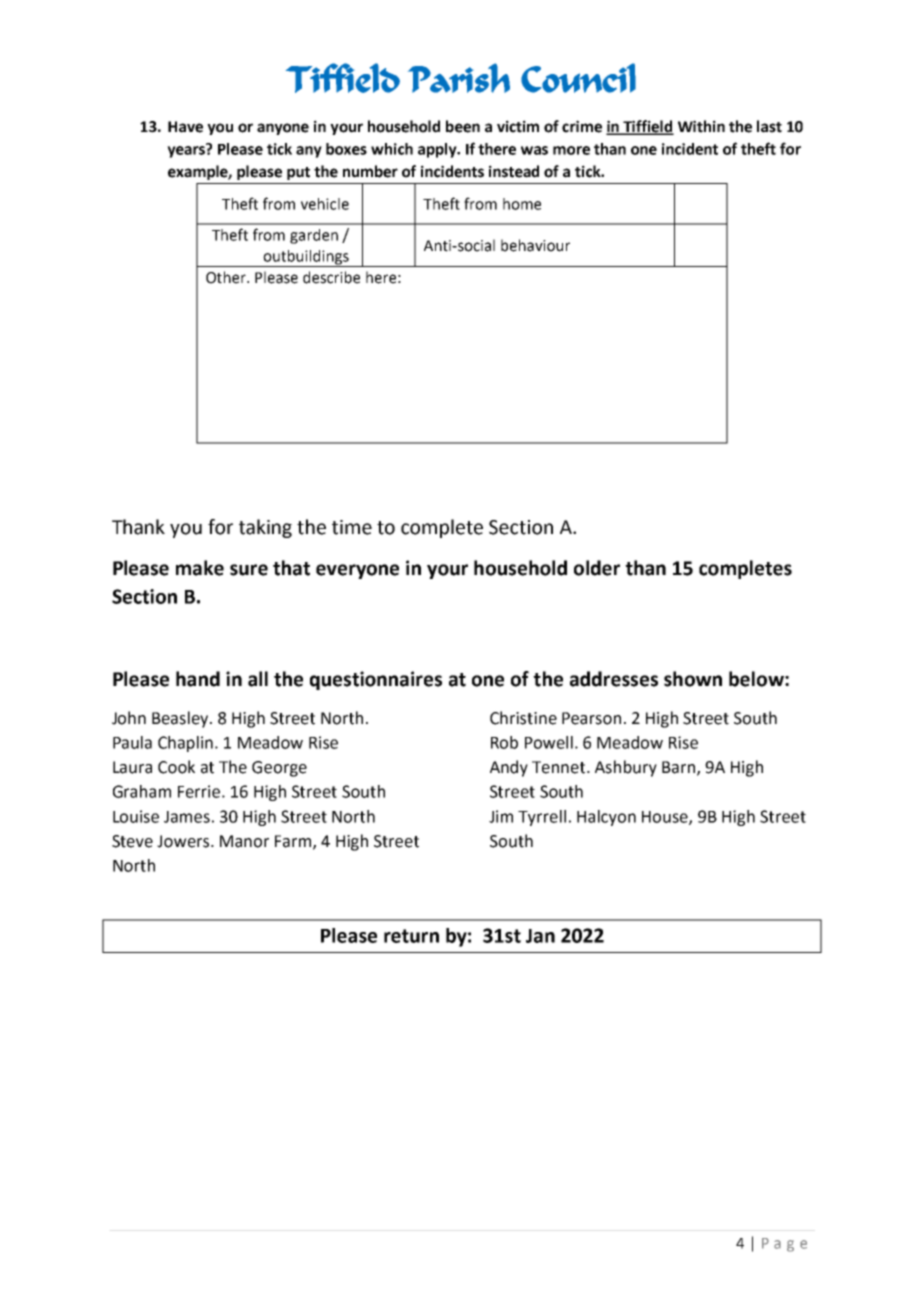 This image has width=924, height=1308. What do you see at coordinates (540, 936) in the image?
I see `Jan` at bounding box center [540, 936].
